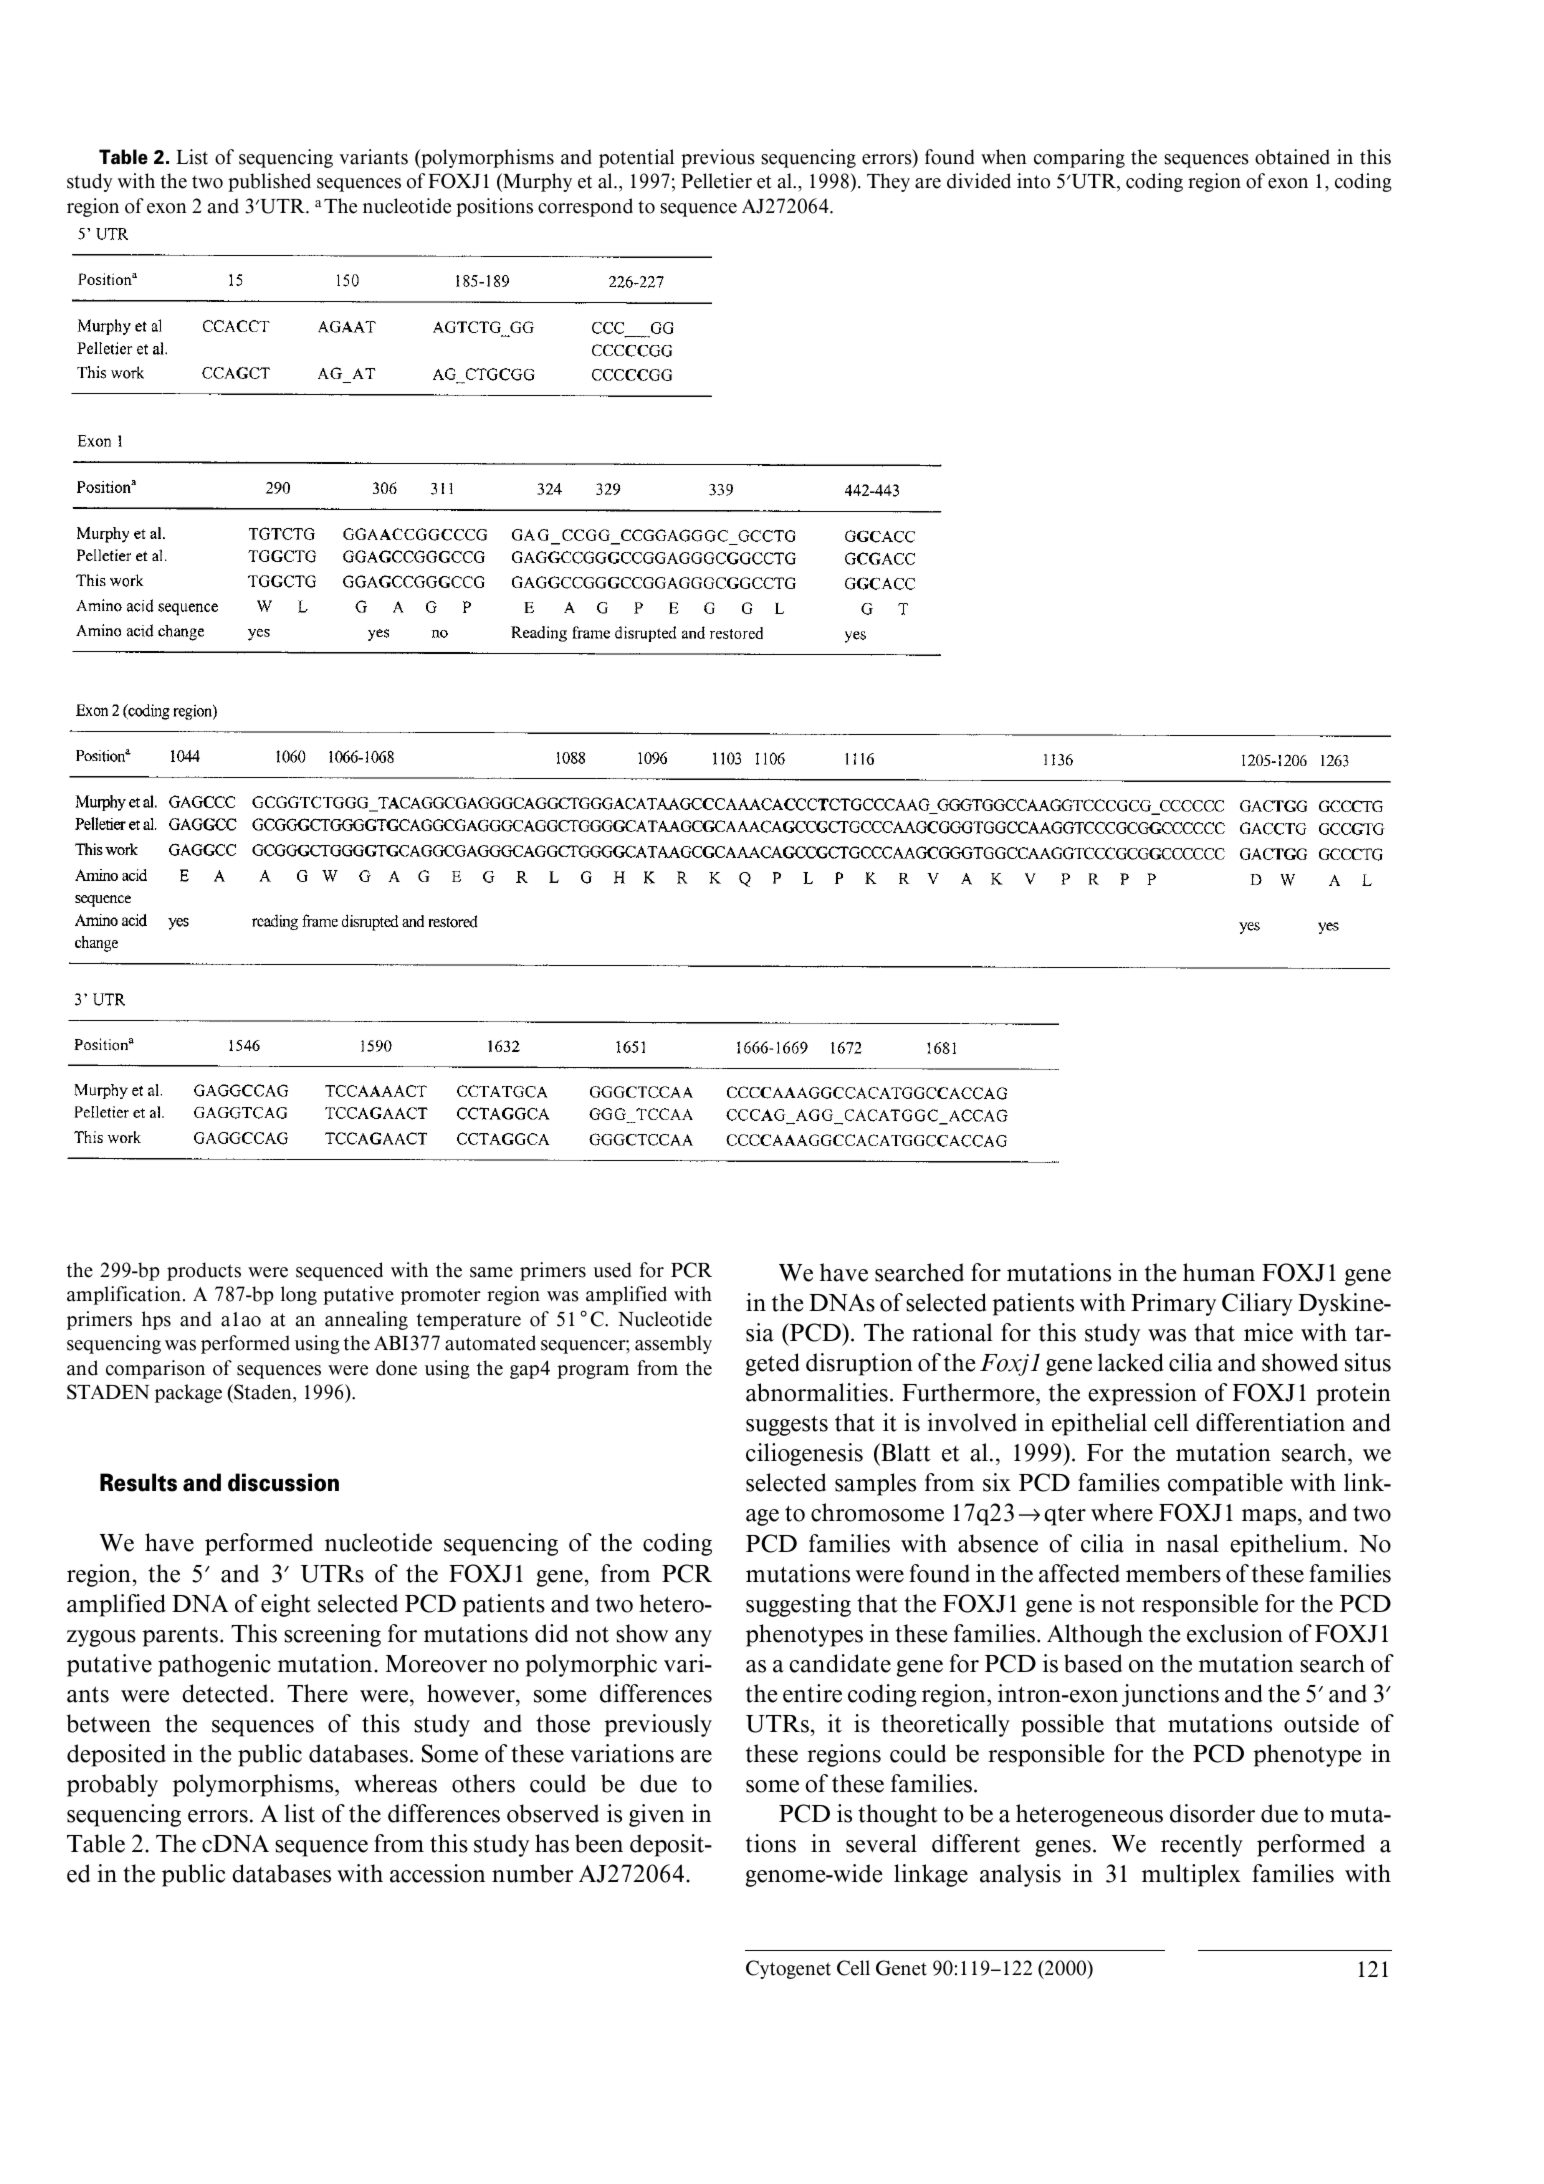 This screenshot has width=1544, height=2184. I want to click on correspond, so click(585, 207).
